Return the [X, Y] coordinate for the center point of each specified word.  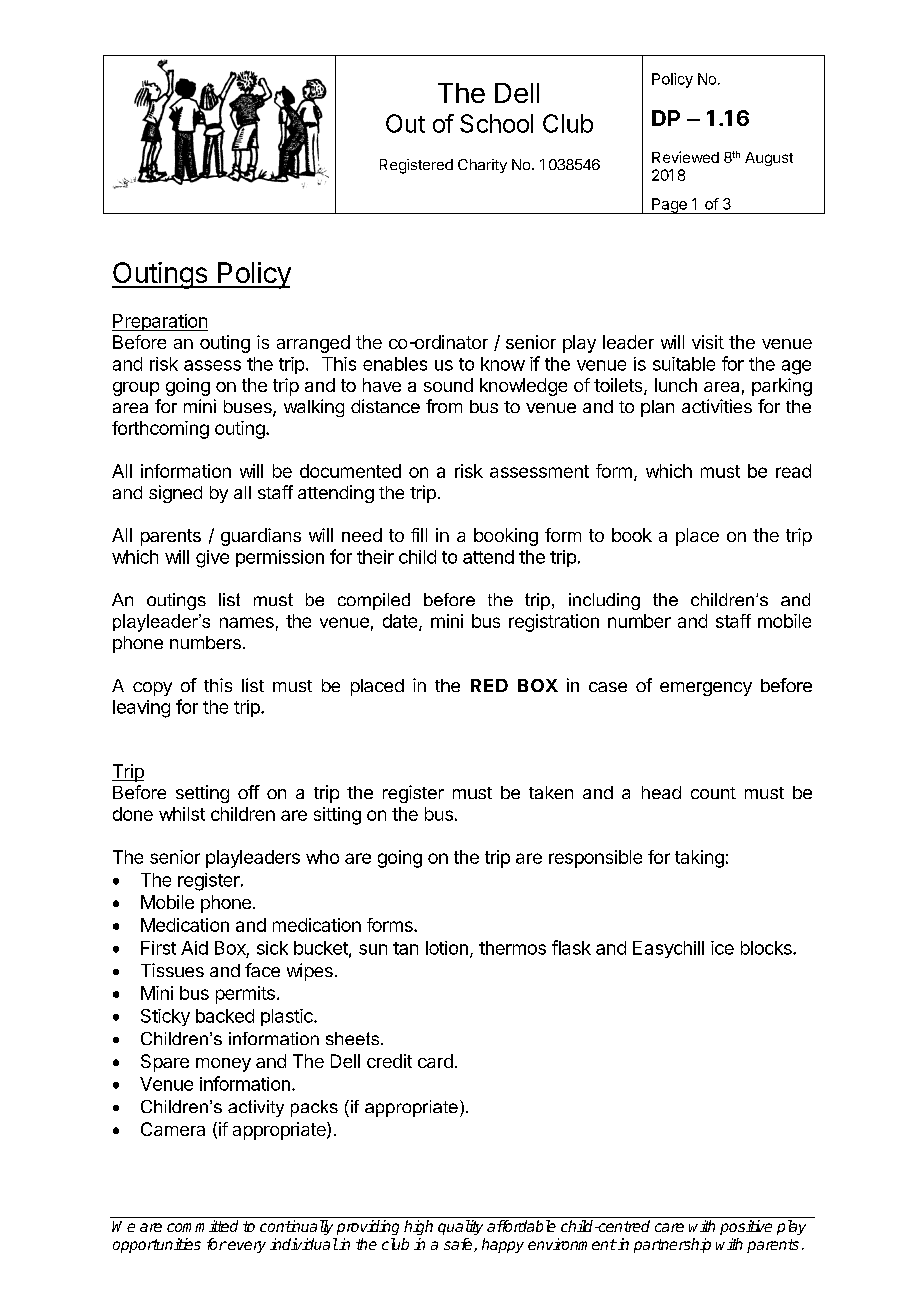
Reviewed [685, 157]
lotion [447, 948]
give [212, 559]
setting [202, 794]
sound [448, 385]
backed [225, 1016]
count [713, 793]
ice [722, 948]
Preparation [160, 322]
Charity [482, 166]
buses [249, 408]
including [604, 601]
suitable [684, 364]
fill [419, 535]
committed [202, 1226]
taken [551, 792]
